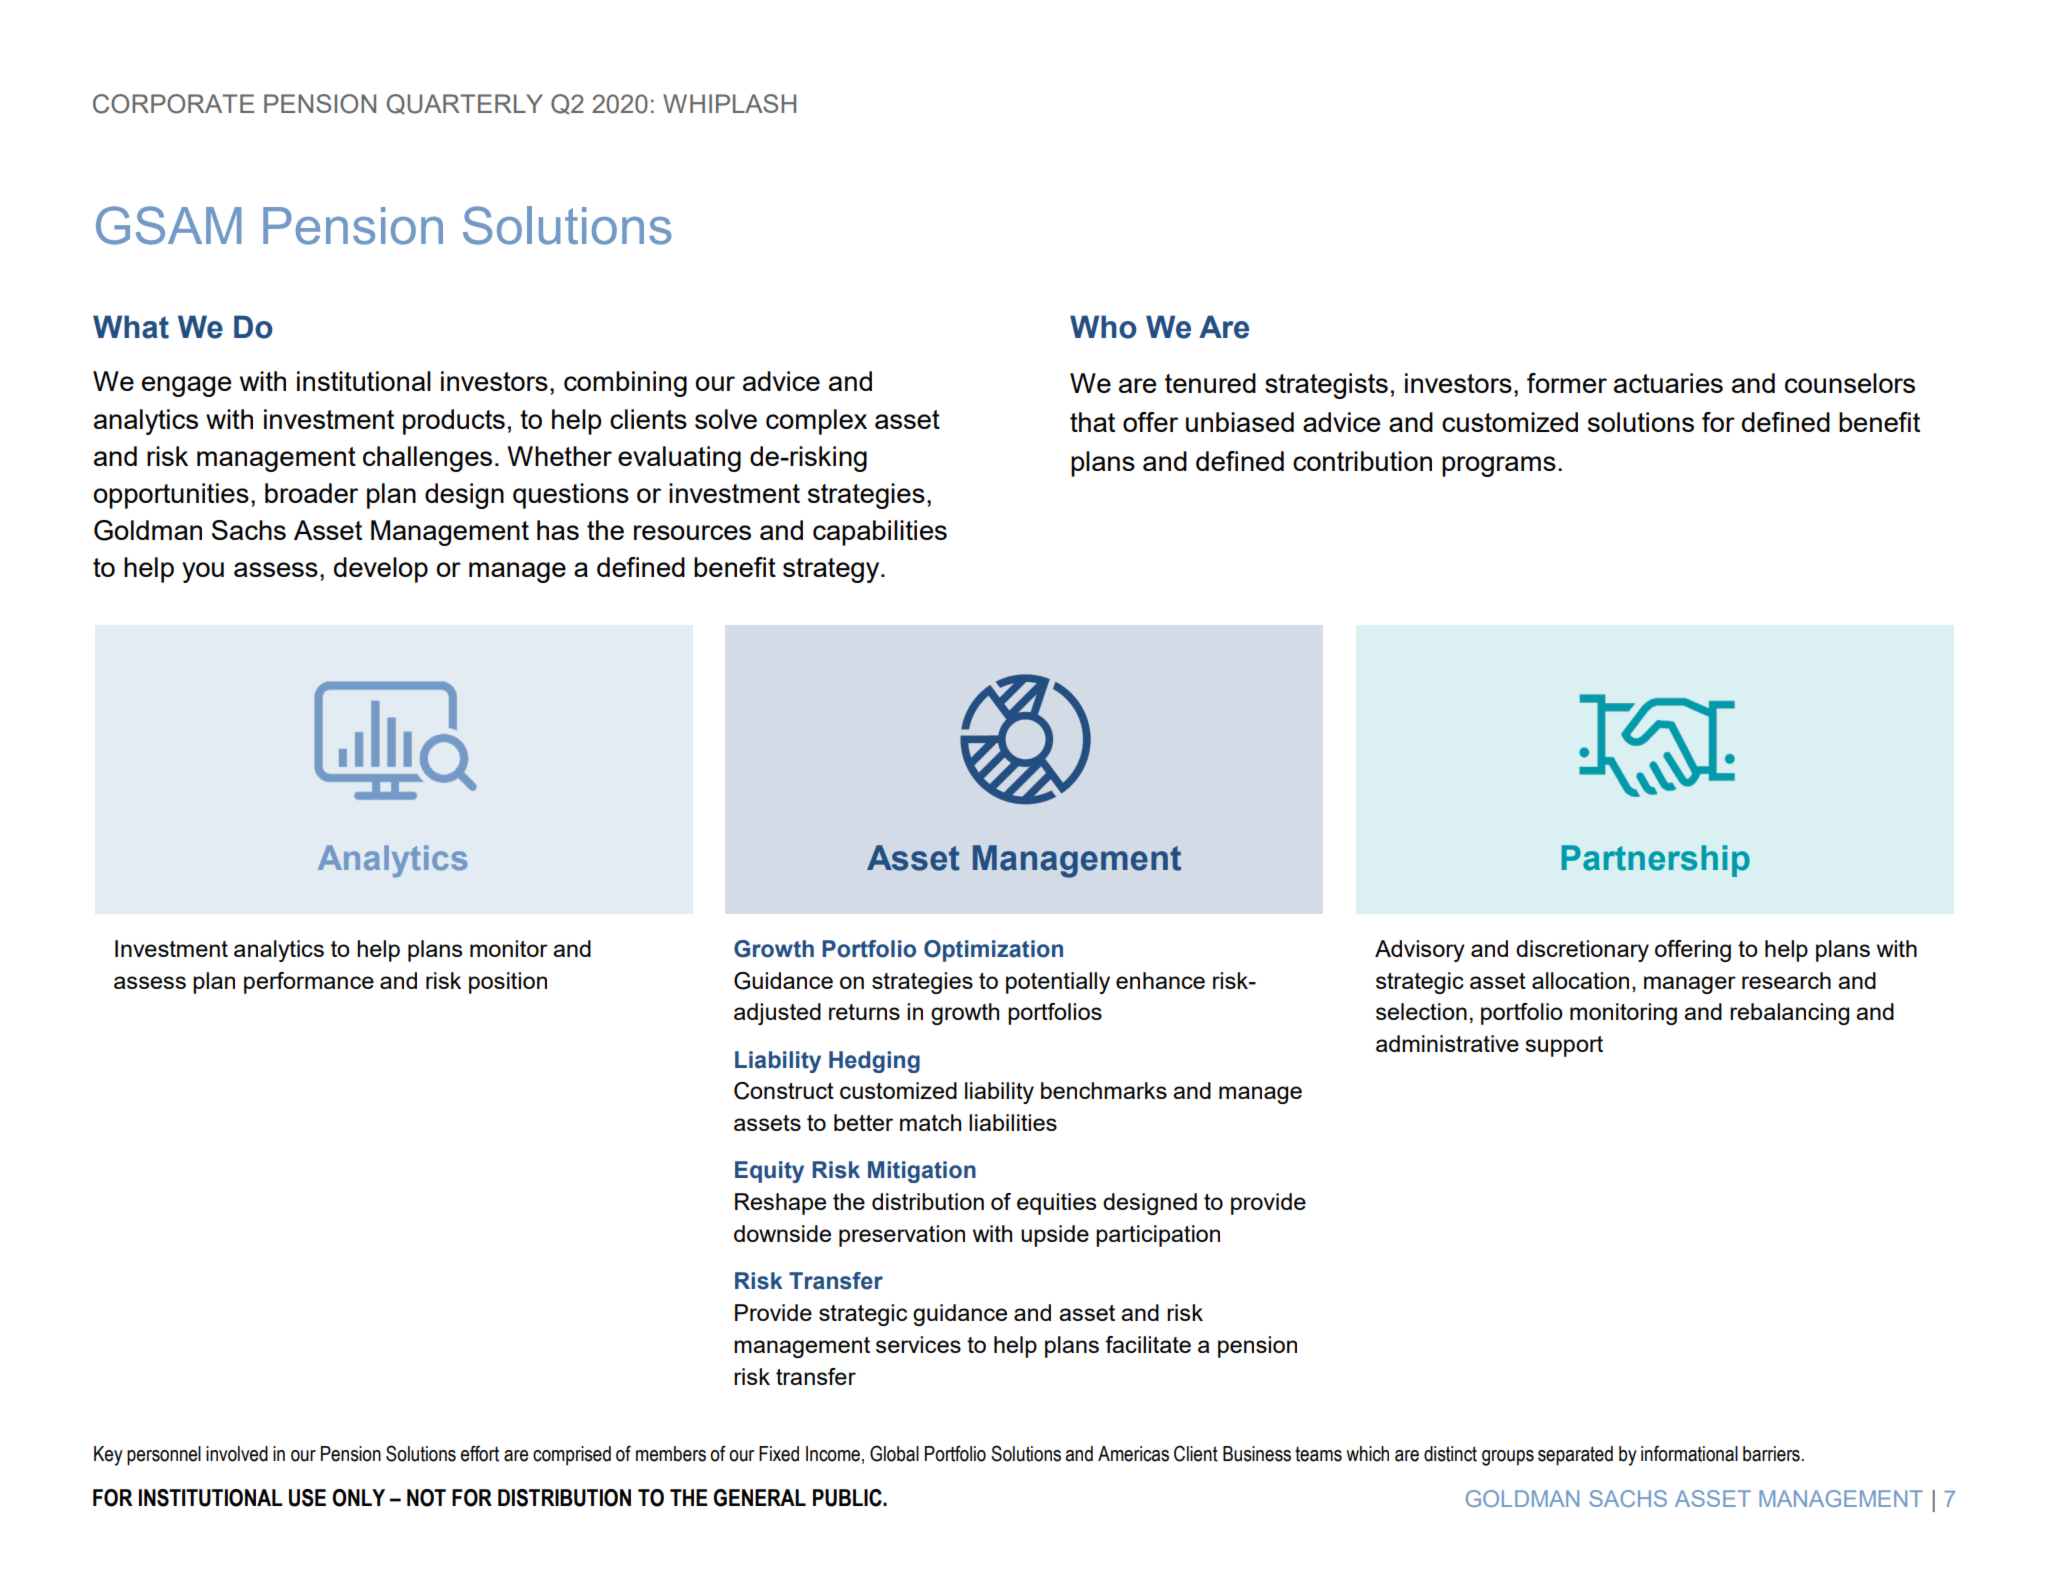  I want to click on informational, so click(1689, 1453).
